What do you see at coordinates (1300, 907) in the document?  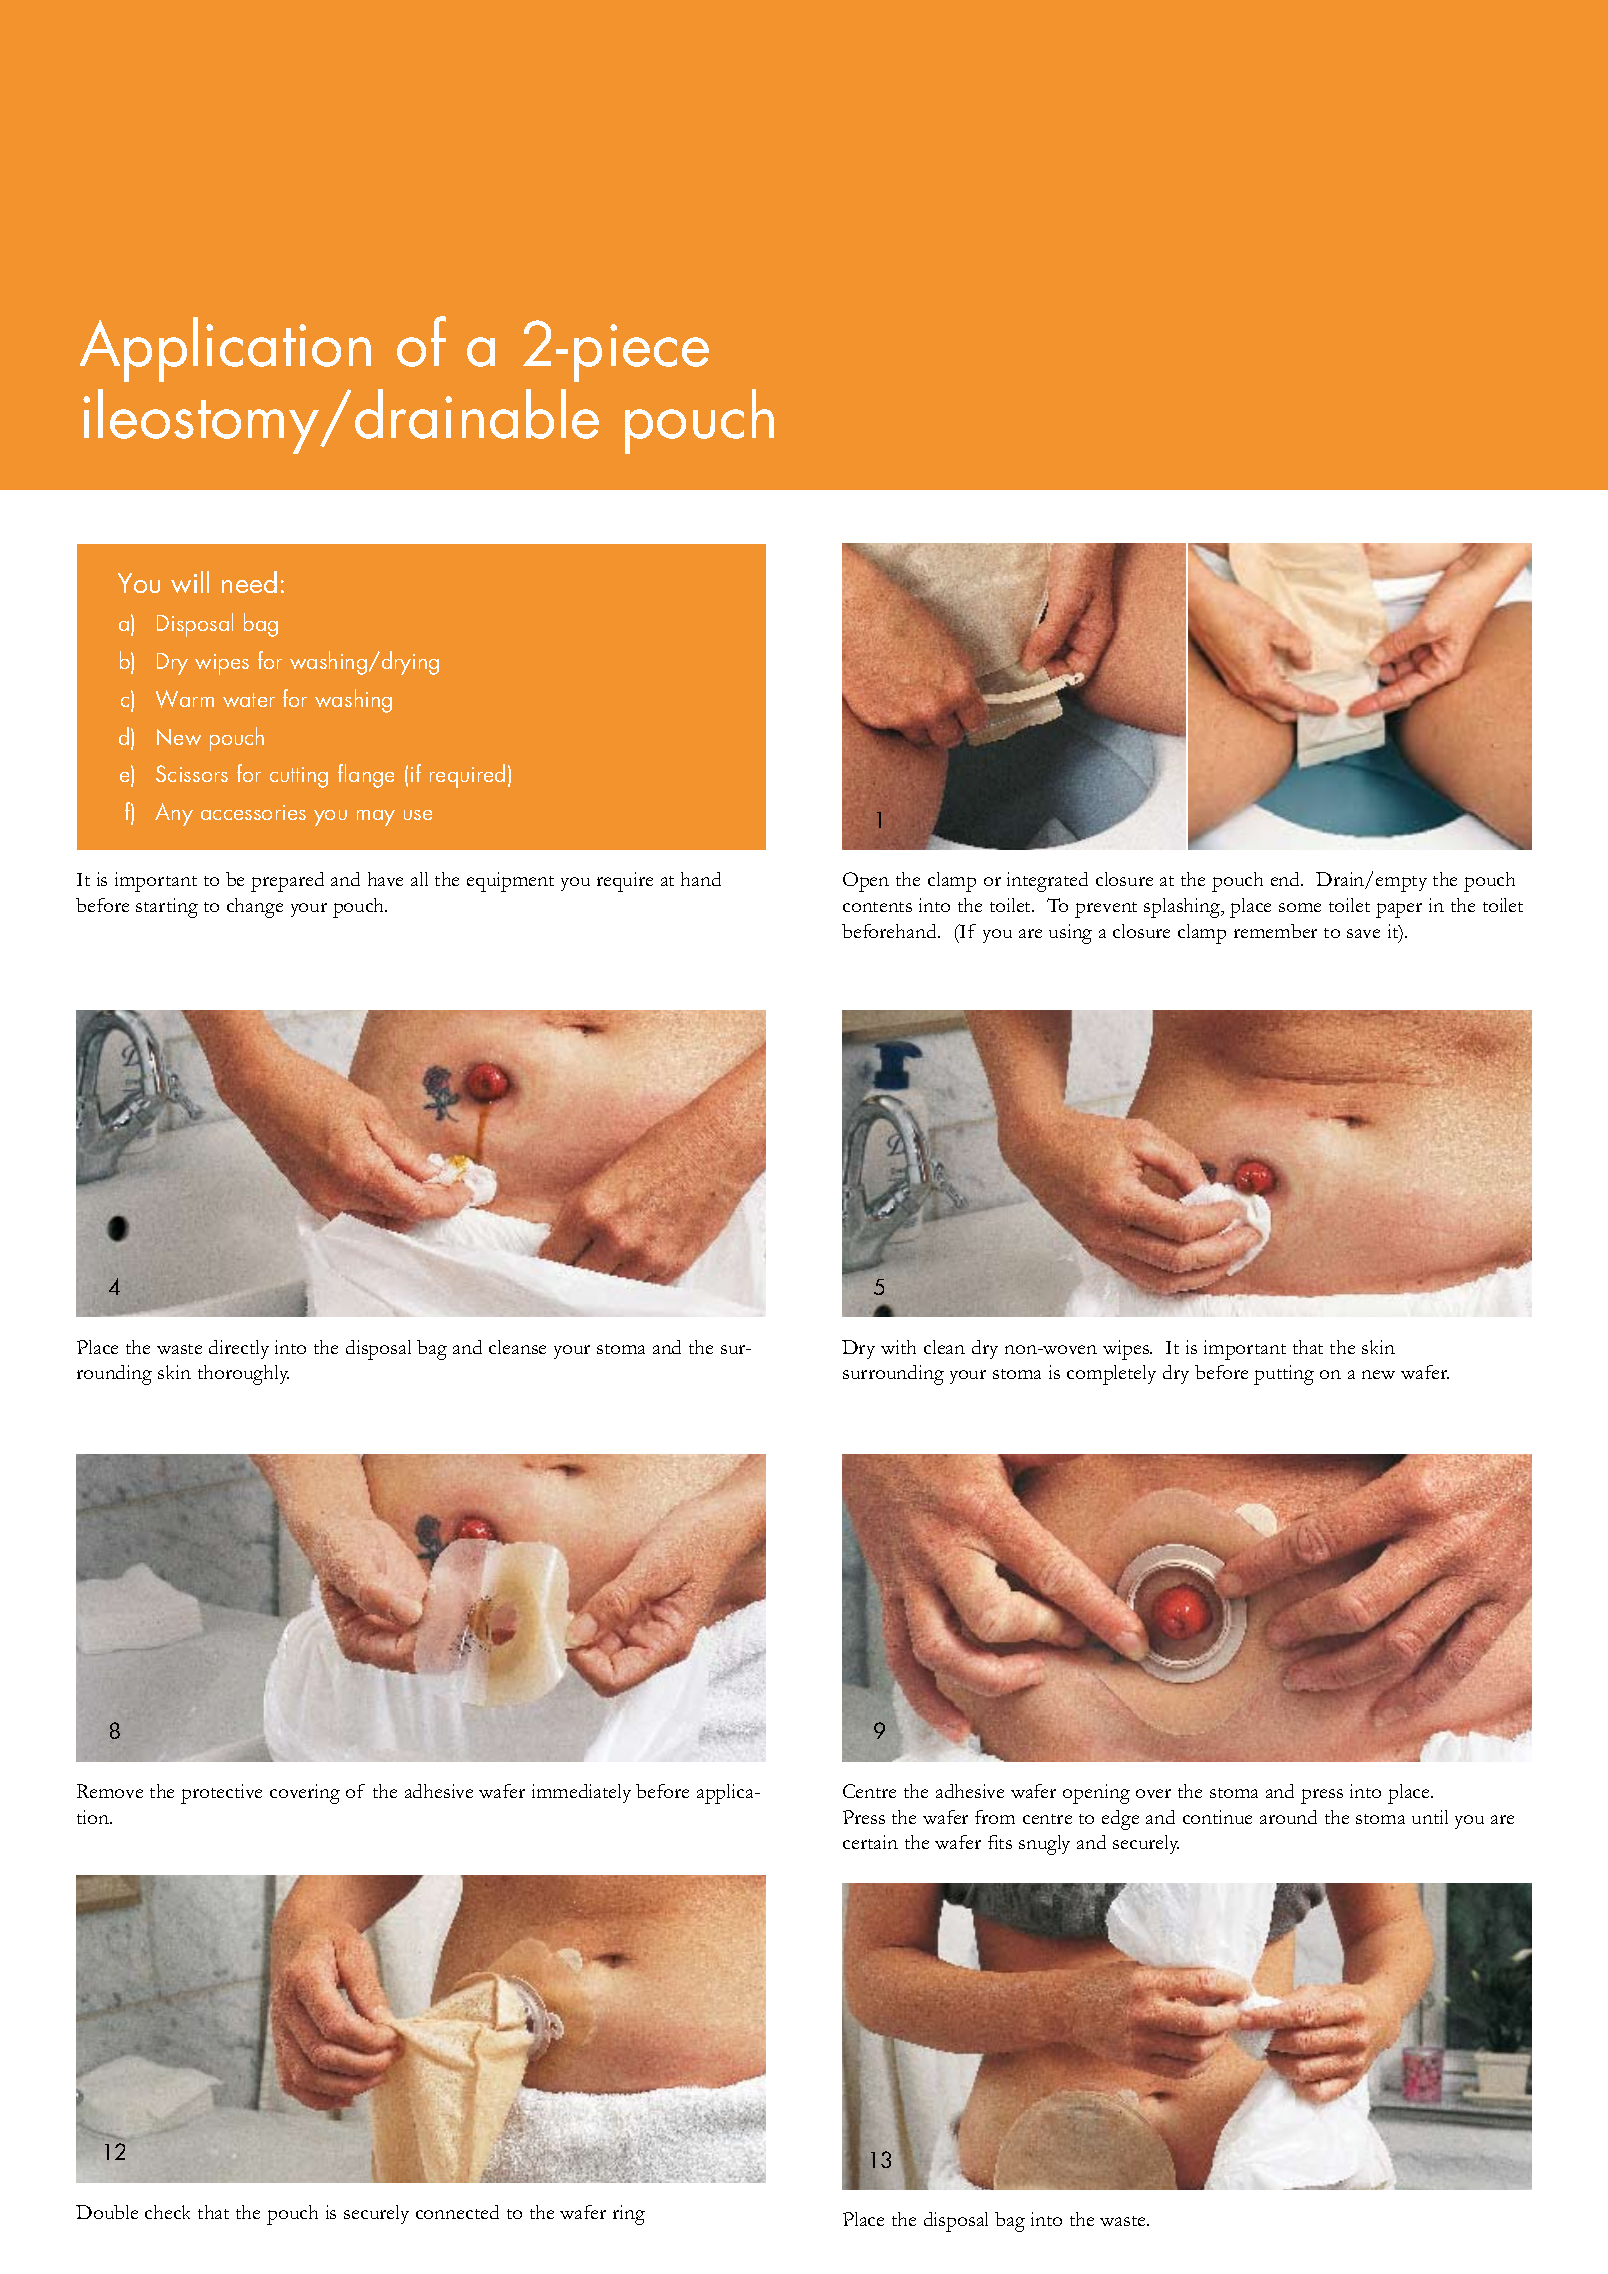 I see `some` at bounding box center [1300, 907].
